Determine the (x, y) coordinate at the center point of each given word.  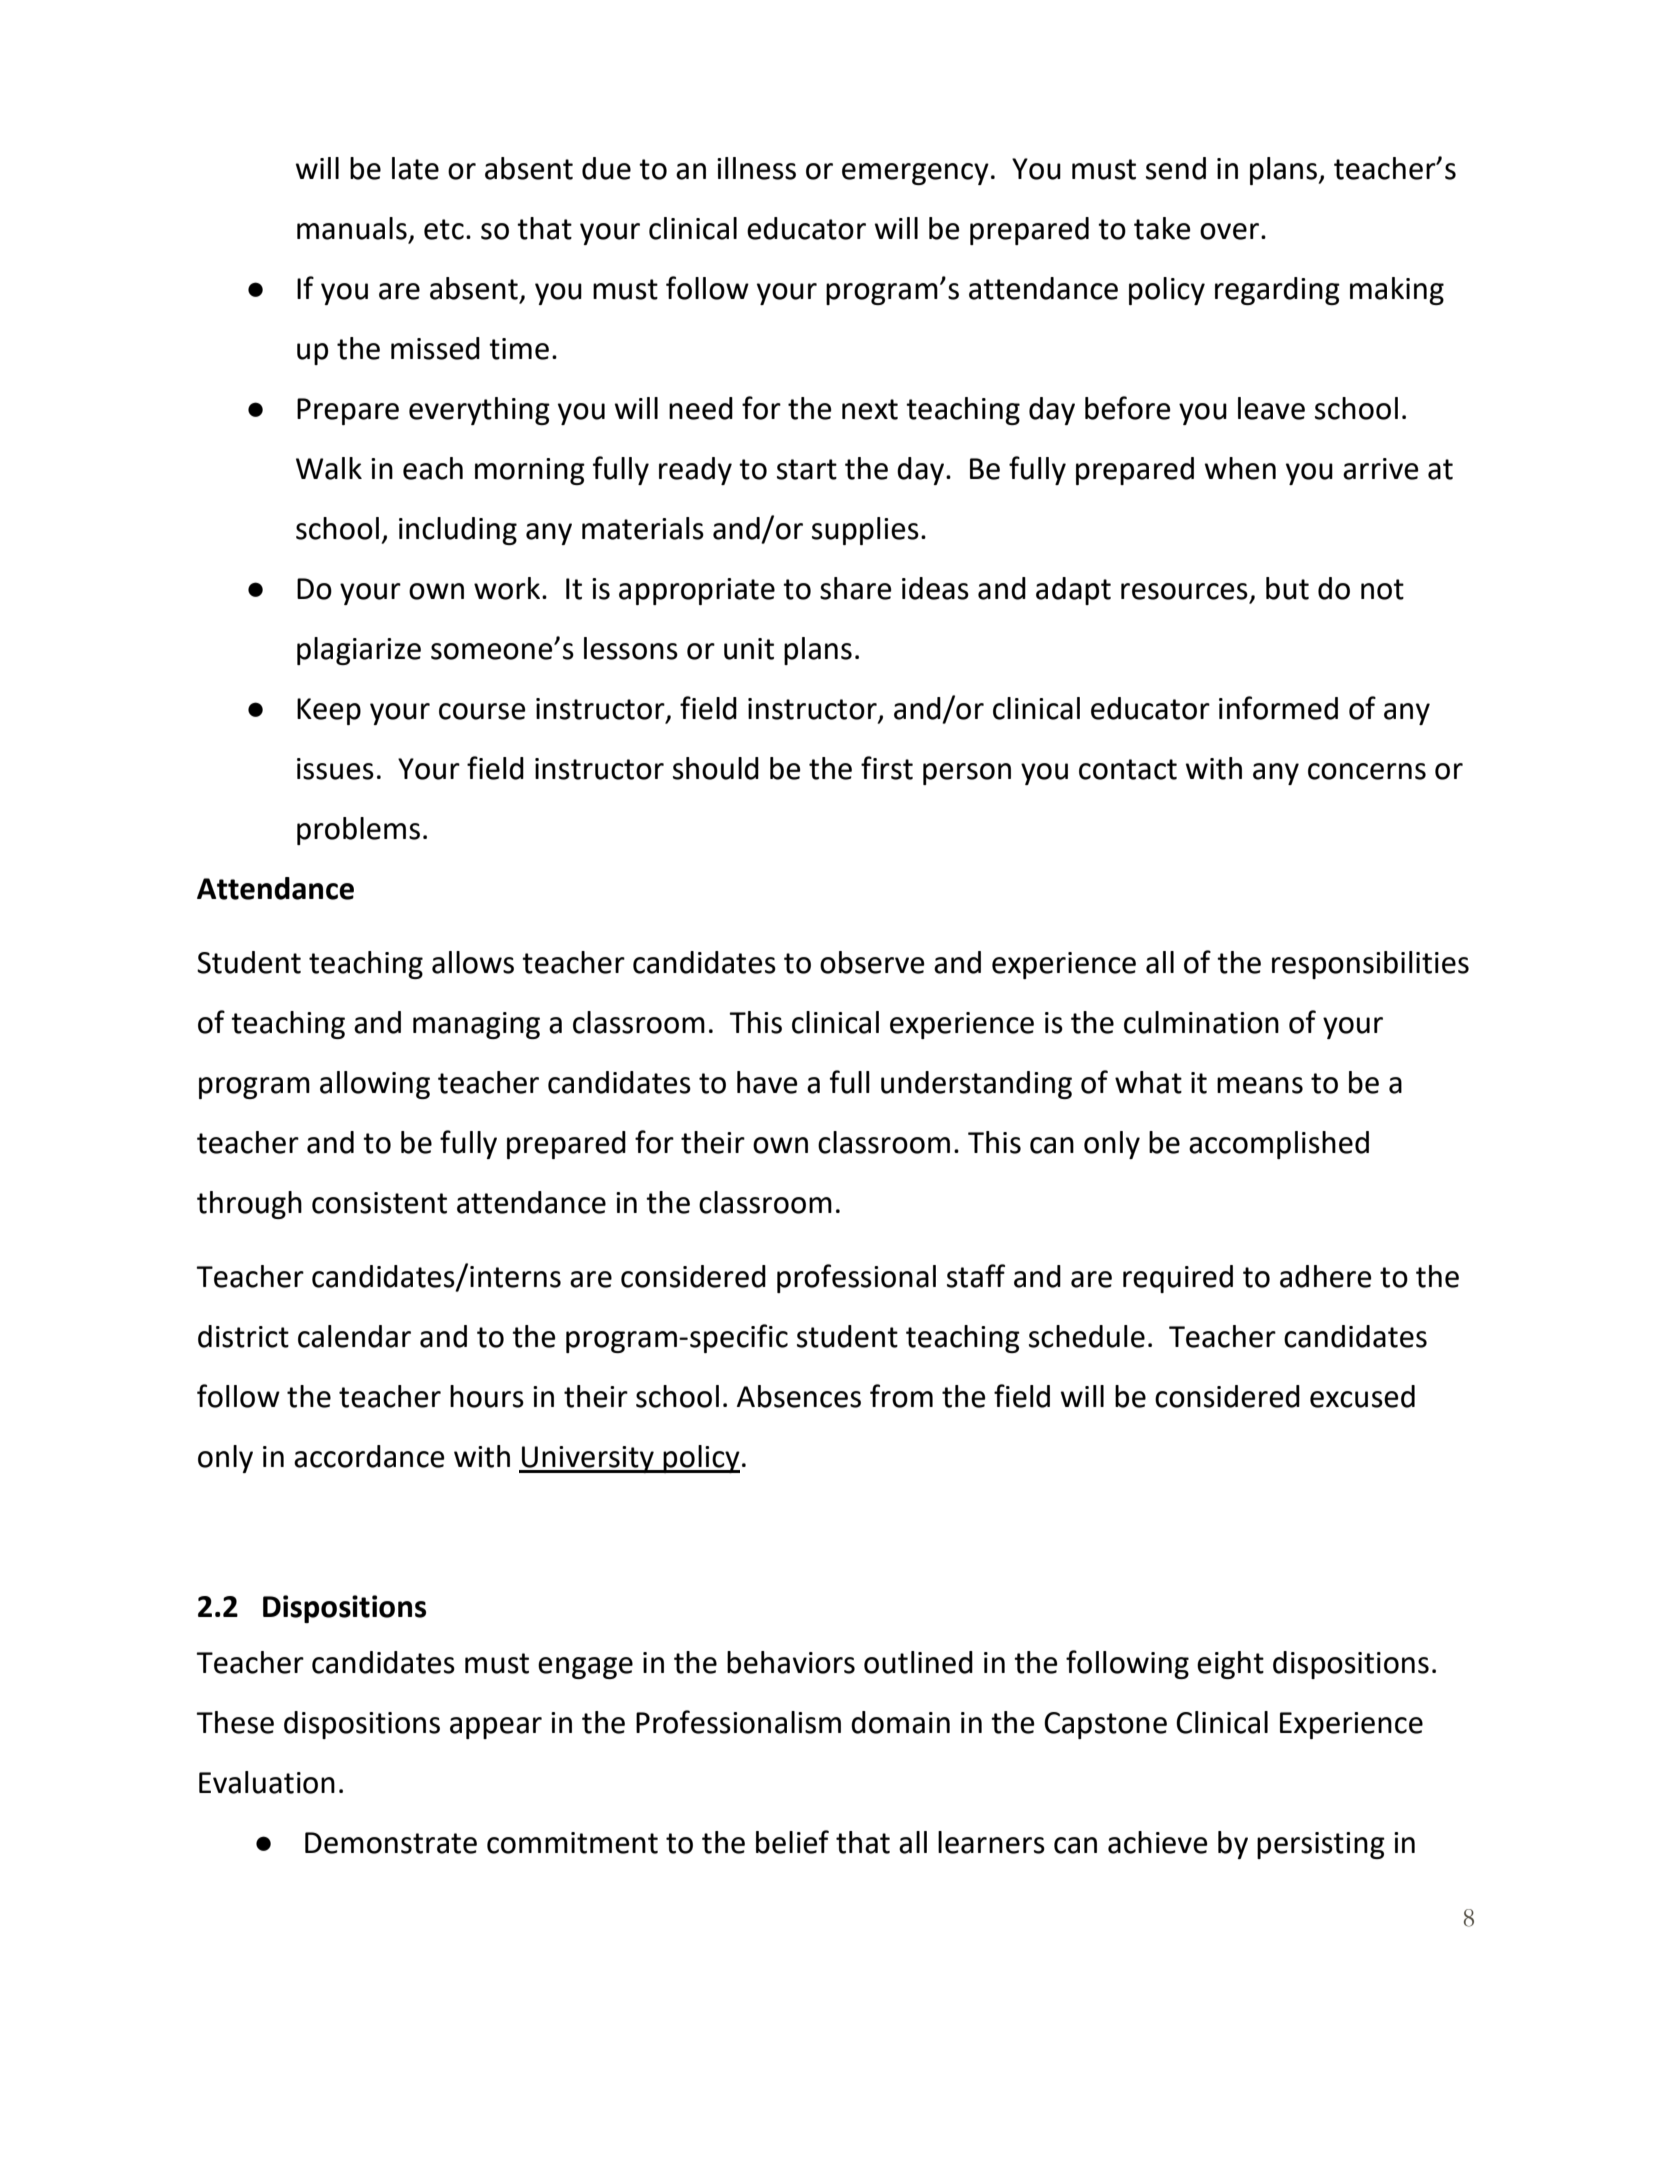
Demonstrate (391, 1843)
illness (756, 168)
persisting (1321, 1845)
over (1229, 231)
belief (792, 1842)
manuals (352, 228)
